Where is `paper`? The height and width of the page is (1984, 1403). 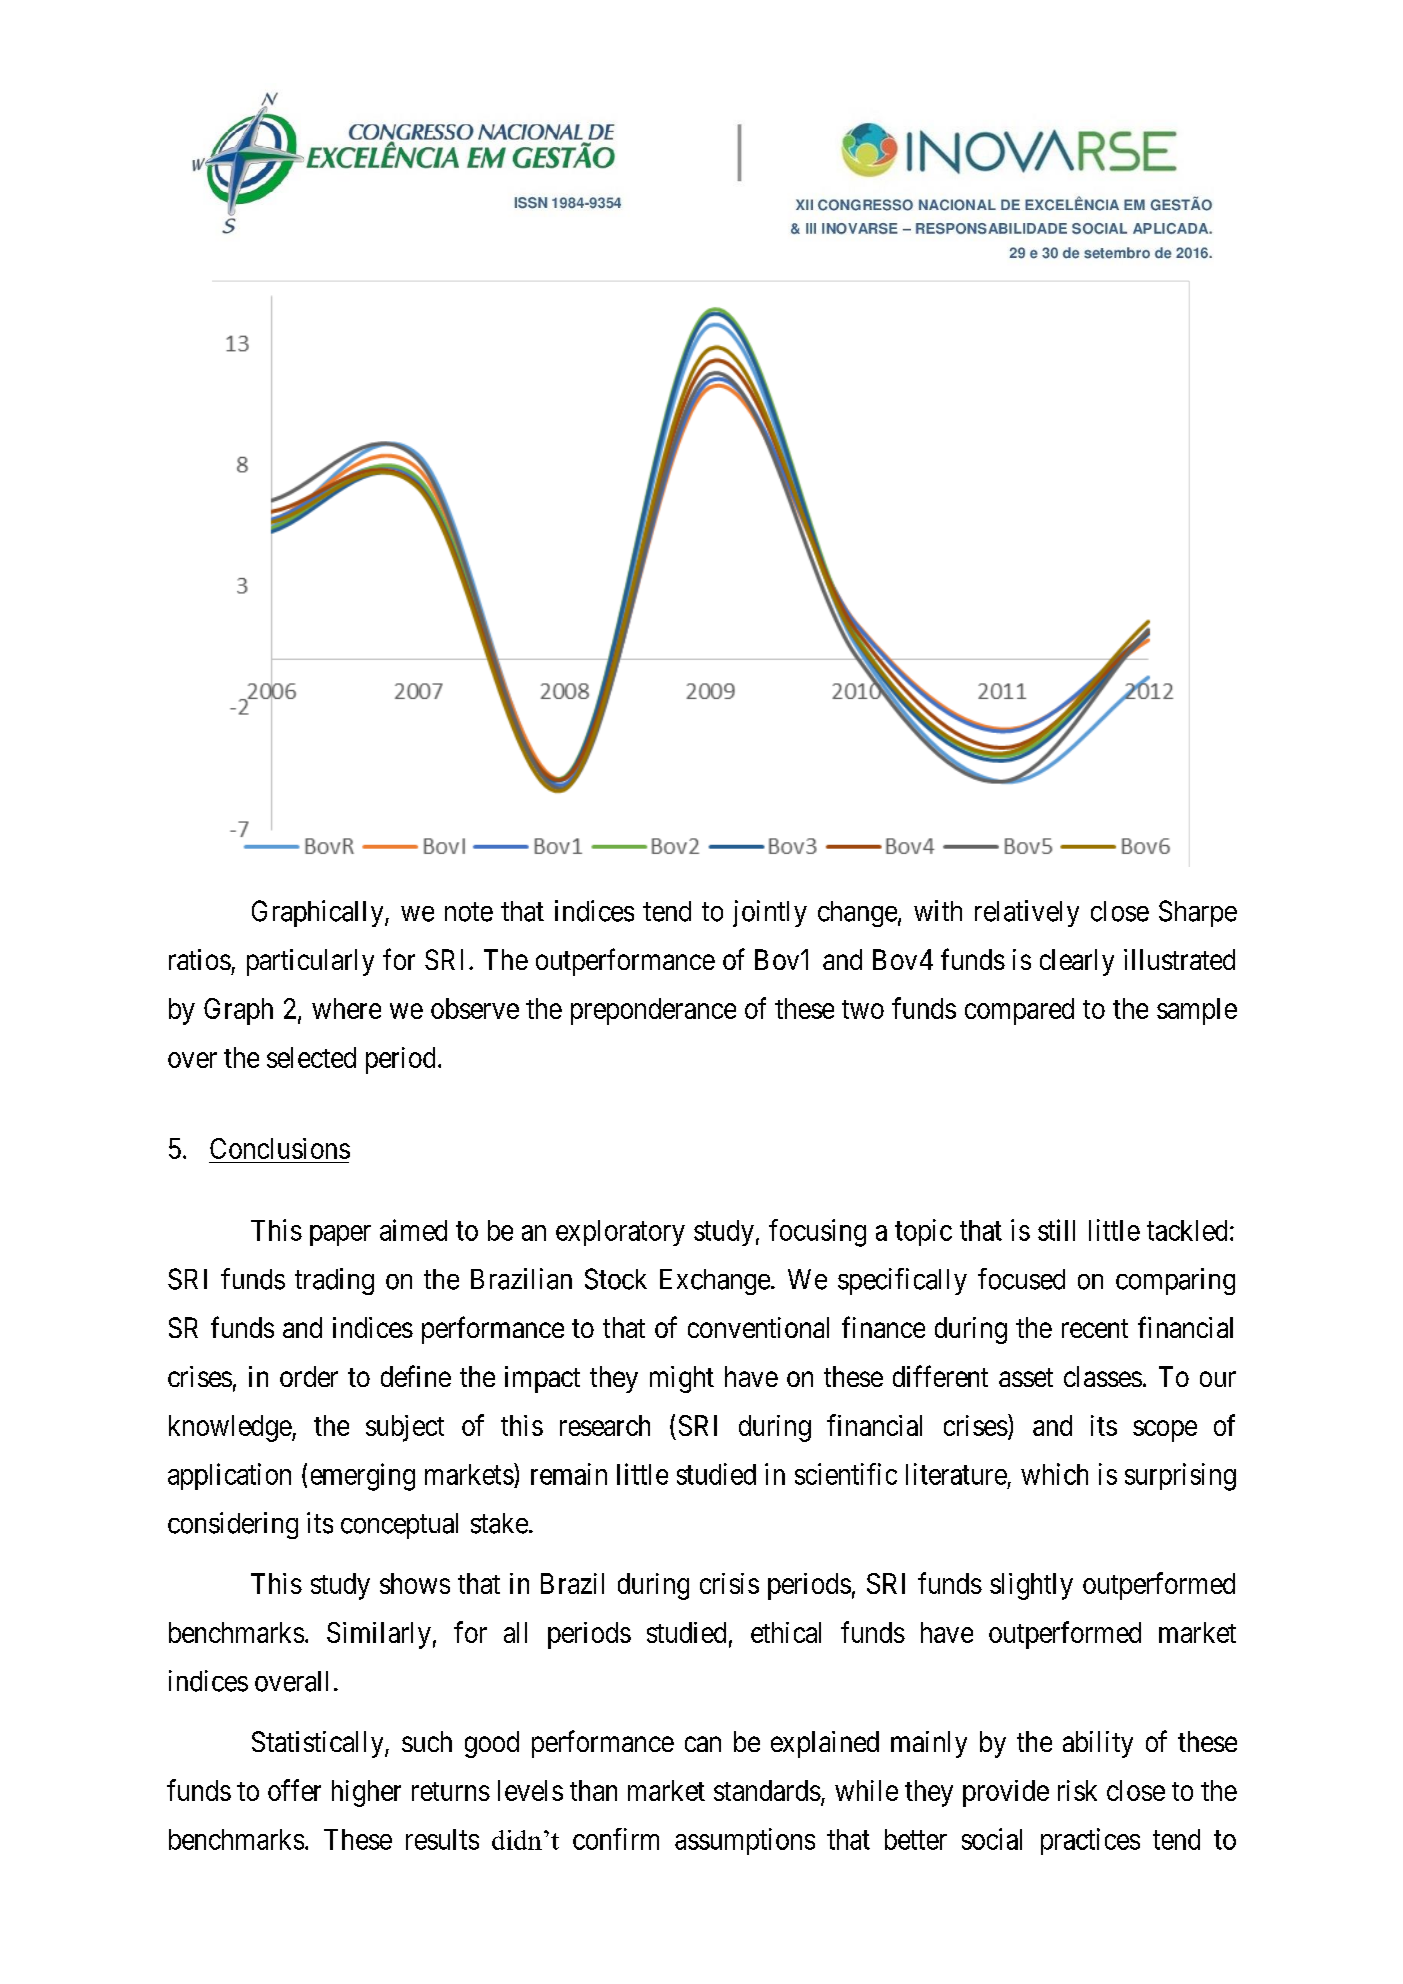 paper is located at coordinates (340, 1235).
